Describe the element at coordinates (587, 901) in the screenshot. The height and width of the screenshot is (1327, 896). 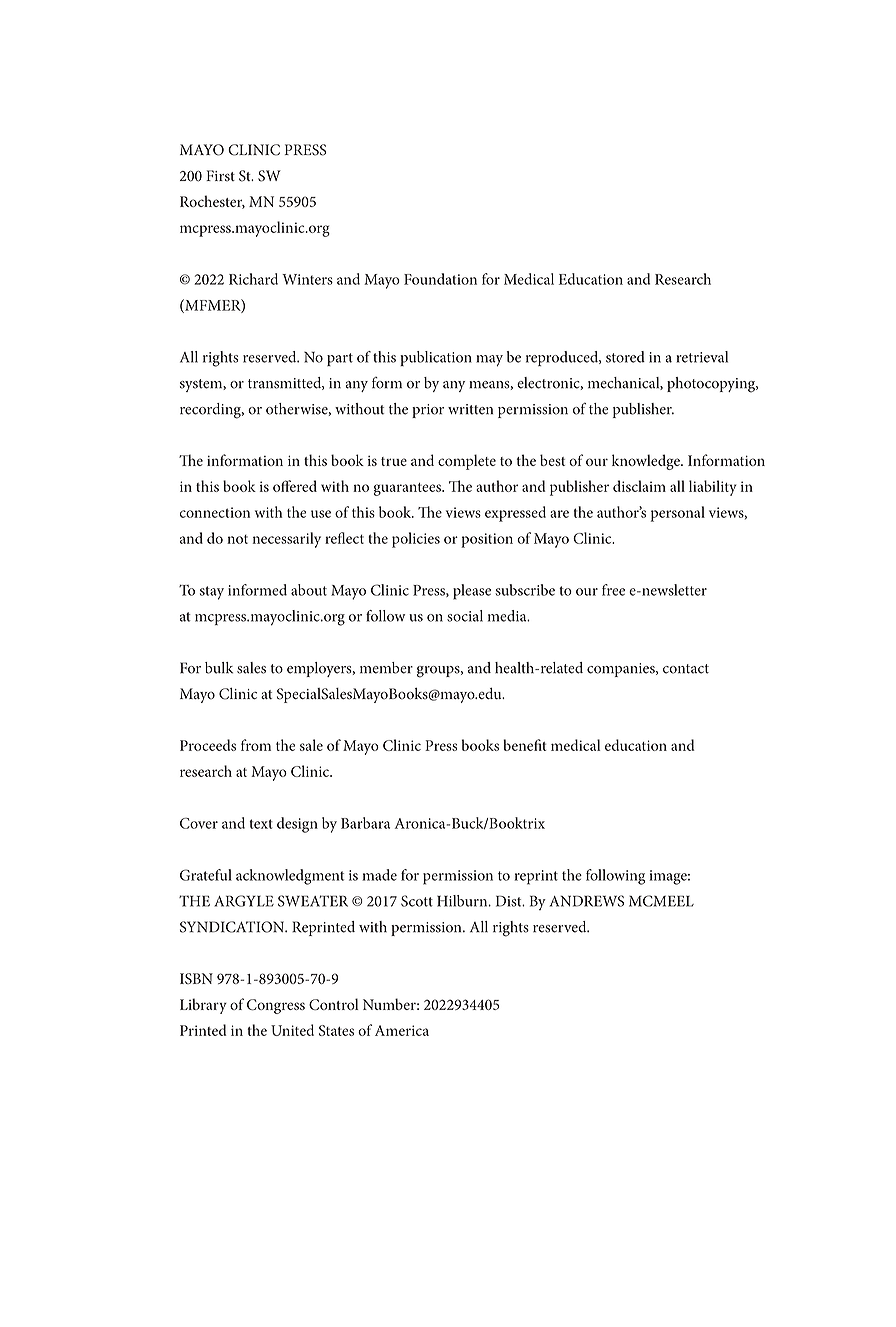
I see `ANDREWS` at that location.
